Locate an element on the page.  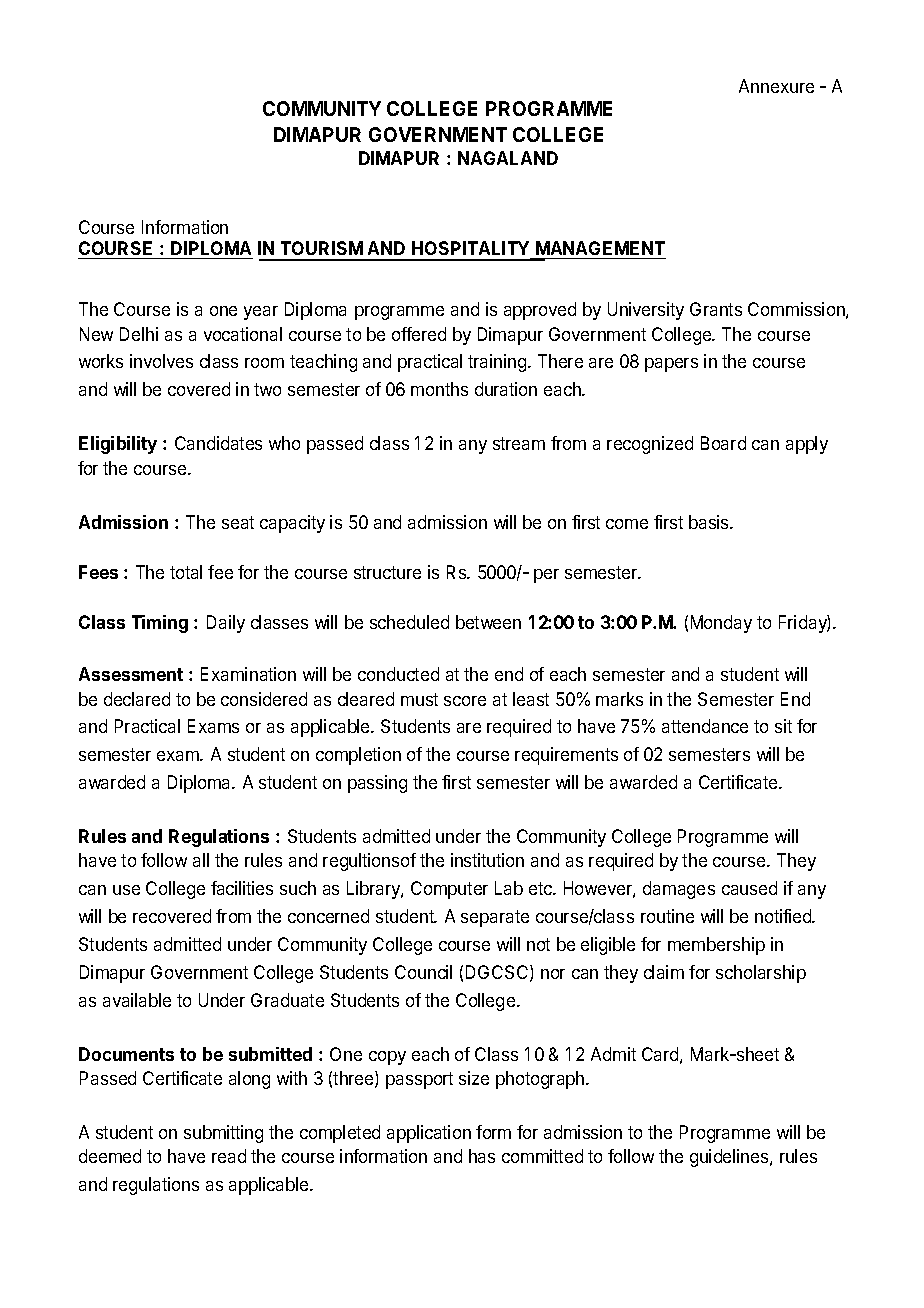
declared is located at coordinates (137, 699).
